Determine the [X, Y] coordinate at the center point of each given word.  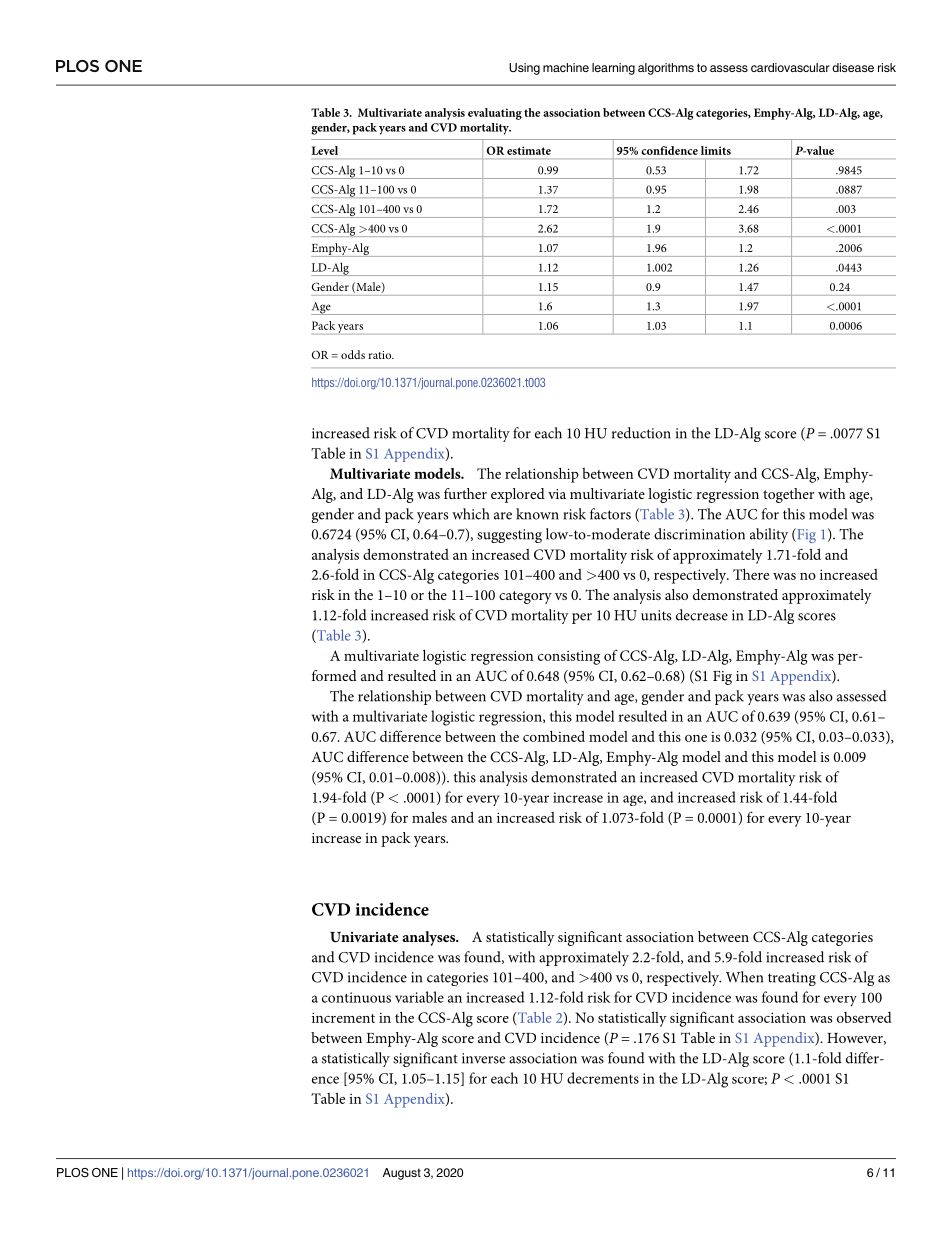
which [470, 514]
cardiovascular [790, 67]
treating [792, 979]
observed [864, 1017]
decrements [603, 1078]
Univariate [364, 937]
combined [554, 736]
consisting [569, 657]
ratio [381, 355]
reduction [641, 433]
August [402, 1174]
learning [613, 69]
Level [324, 150]
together [789, 495]
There [751, 574]
